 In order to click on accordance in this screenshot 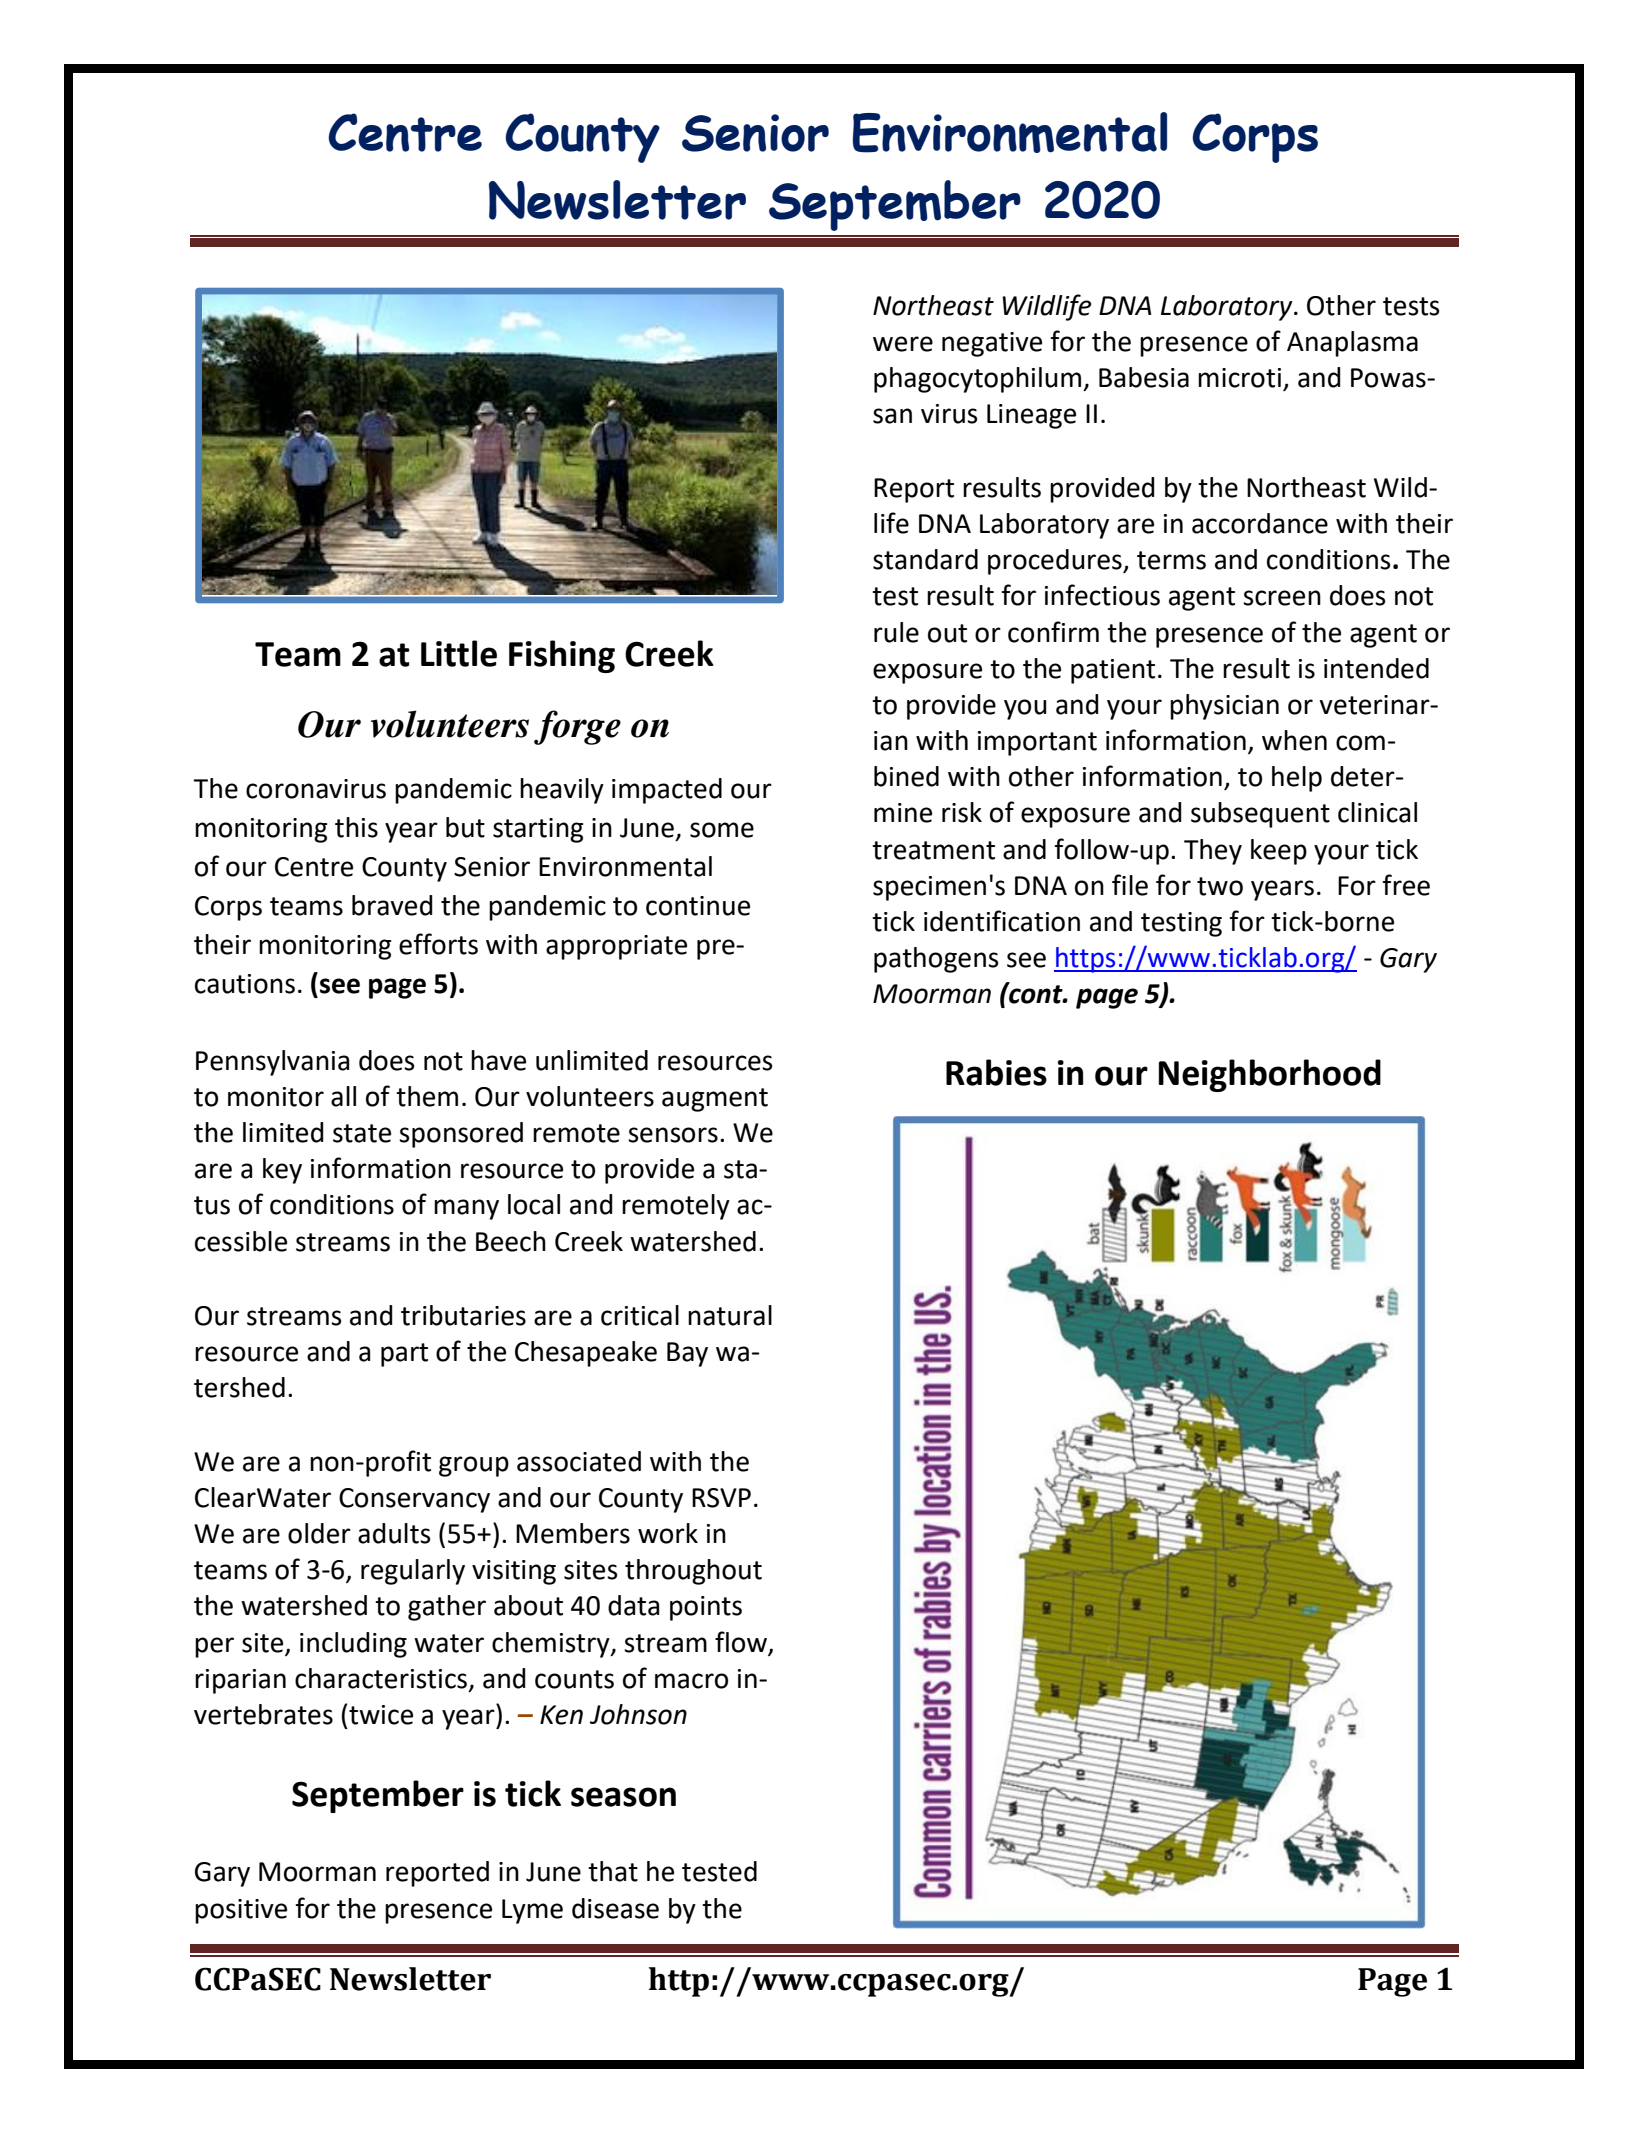, I will do `click(1260, 523)`.
